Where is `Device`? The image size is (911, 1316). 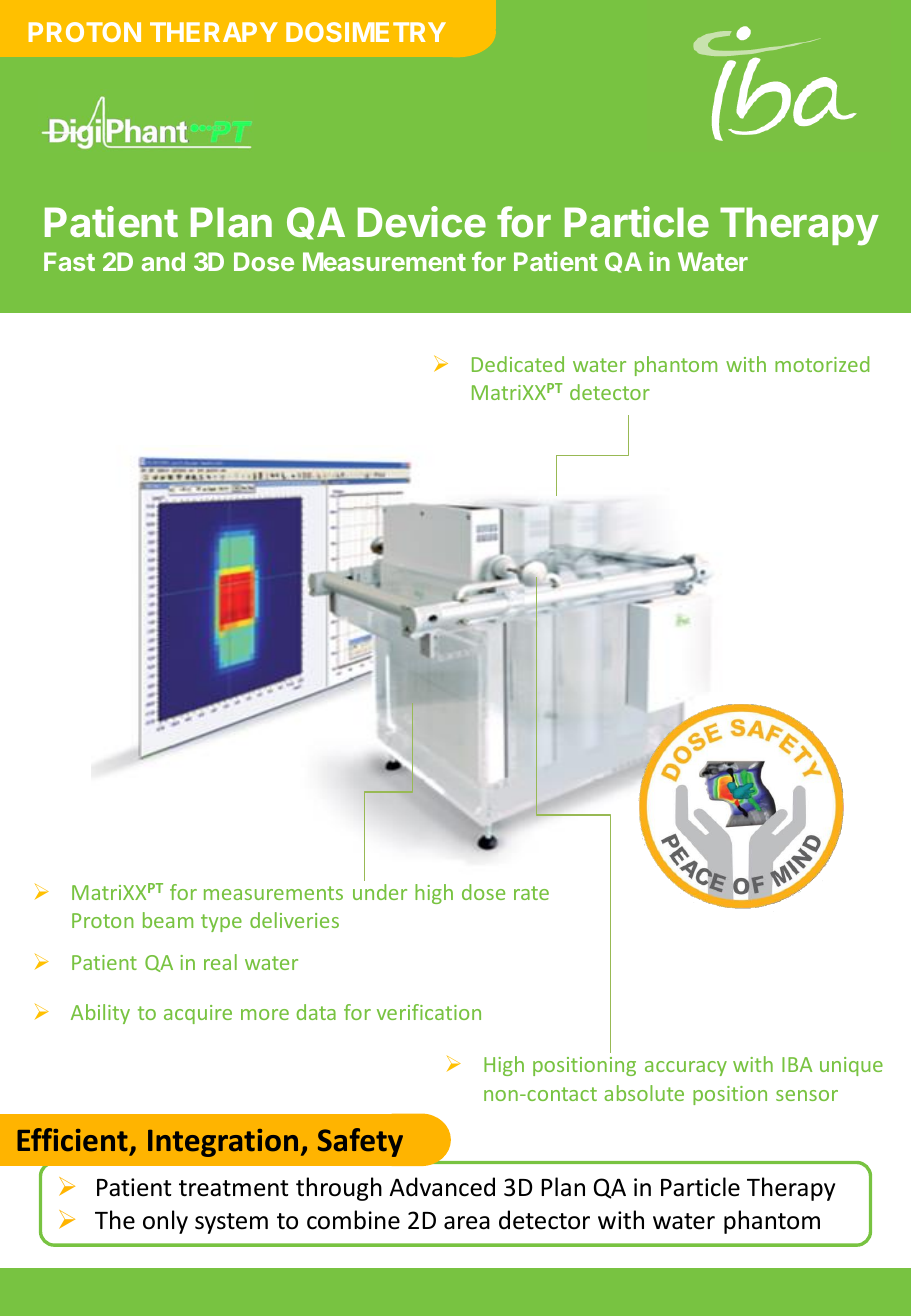
Device is located at coordinates (422, 222).
